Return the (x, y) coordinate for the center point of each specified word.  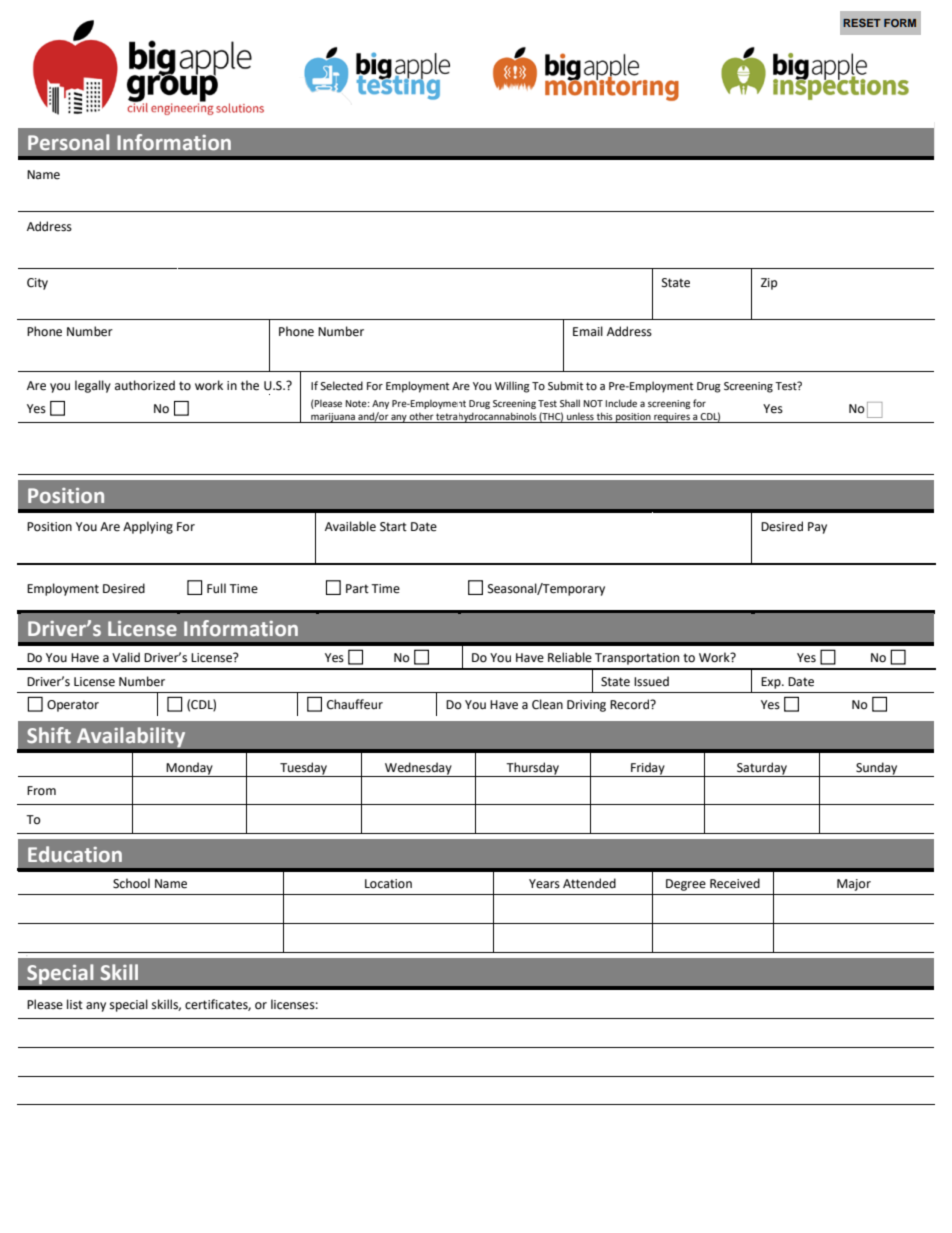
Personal (68, 142)
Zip (769, 284)
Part (357, 588)
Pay (817, 528)
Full (216, 588)
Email (588, 331)
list (75, 1004)
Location (388, 884)
